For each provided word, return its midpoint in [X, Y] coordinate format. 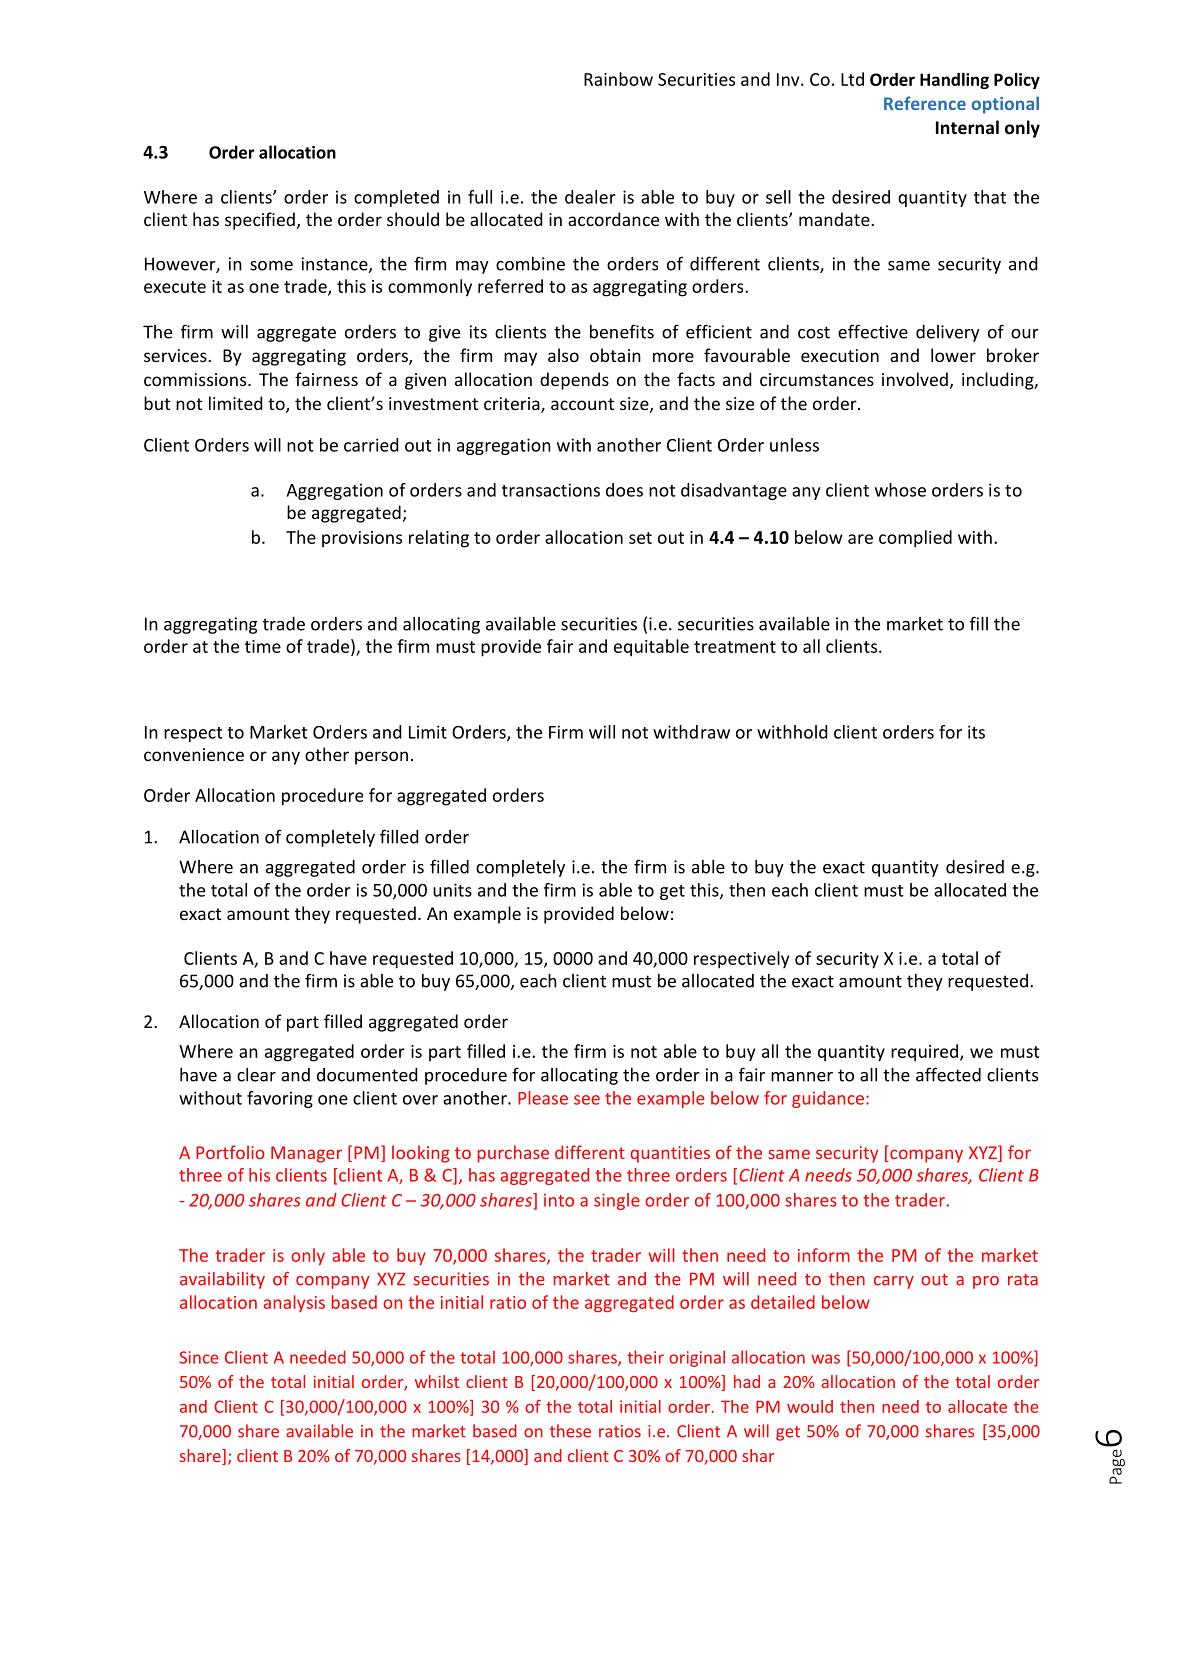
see [587, 1100]
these [570, 1431]
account [582, 404]
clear [256, 1075]
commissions [196, 379]
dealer [590, 197]
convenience [194, 754]
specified [260, 221]
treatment [735, 647]
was [825, 1359]
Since [199, 1357]
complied [915, 539]
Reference [925, 103]
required [924, 1053]
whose [900, 490]
